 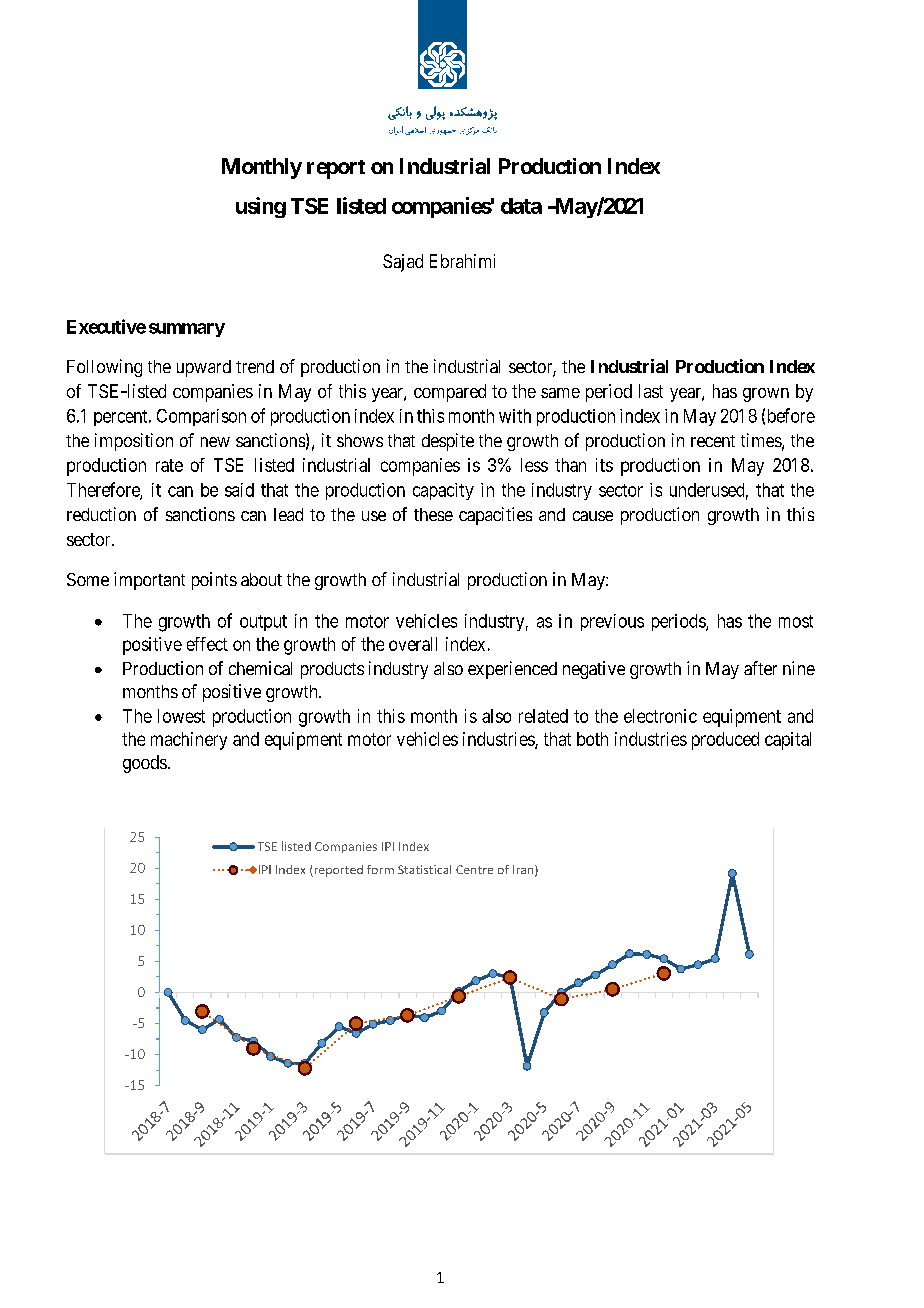 What do you see at coordinates (760, 668) in the document?
I see `after` at bounding box center [760, 668].
